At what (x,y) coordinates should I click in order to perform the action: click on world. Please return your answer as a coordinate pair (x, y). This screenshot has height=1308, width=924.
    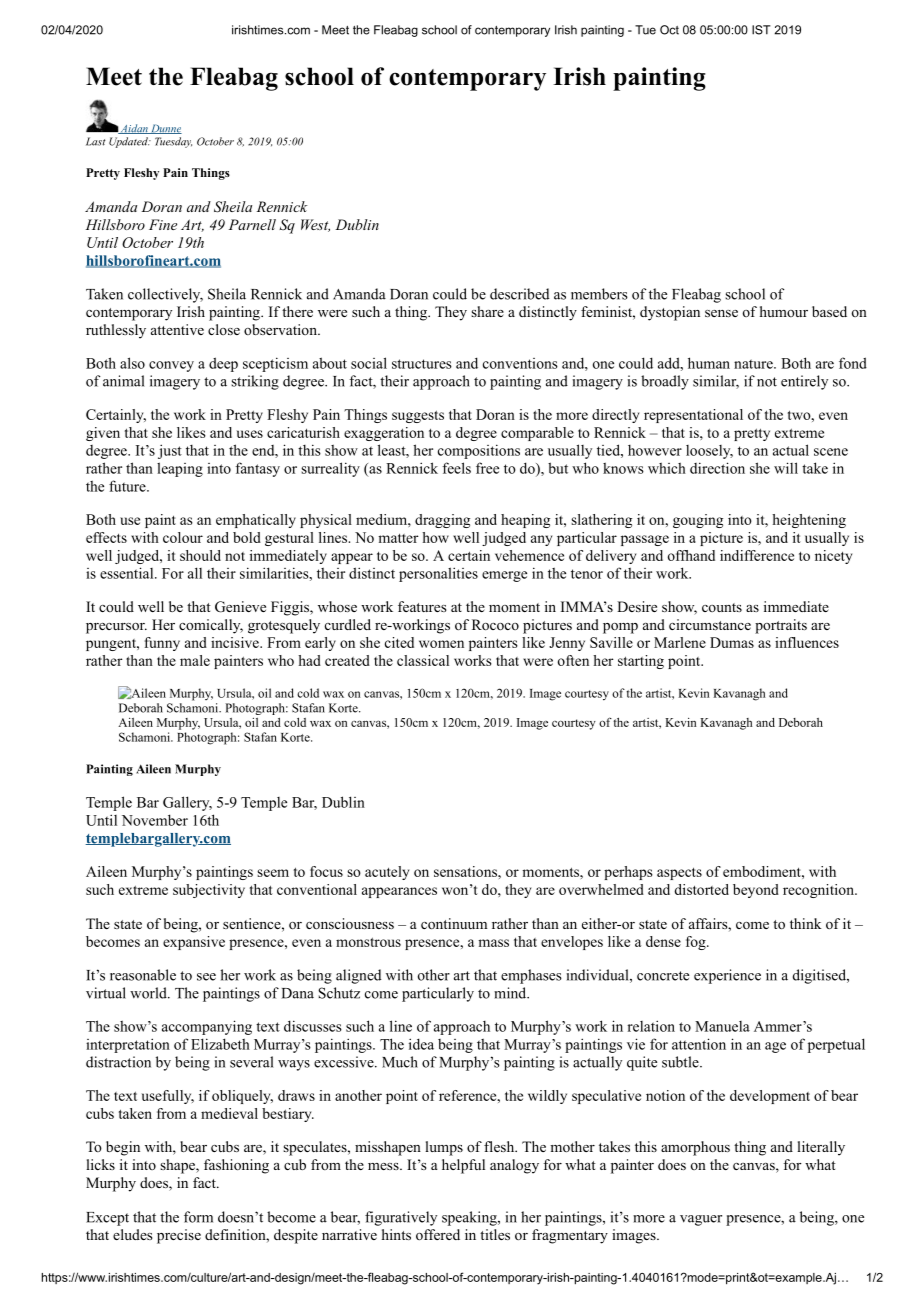
    Looking at the image, I should click on (149, 993).
